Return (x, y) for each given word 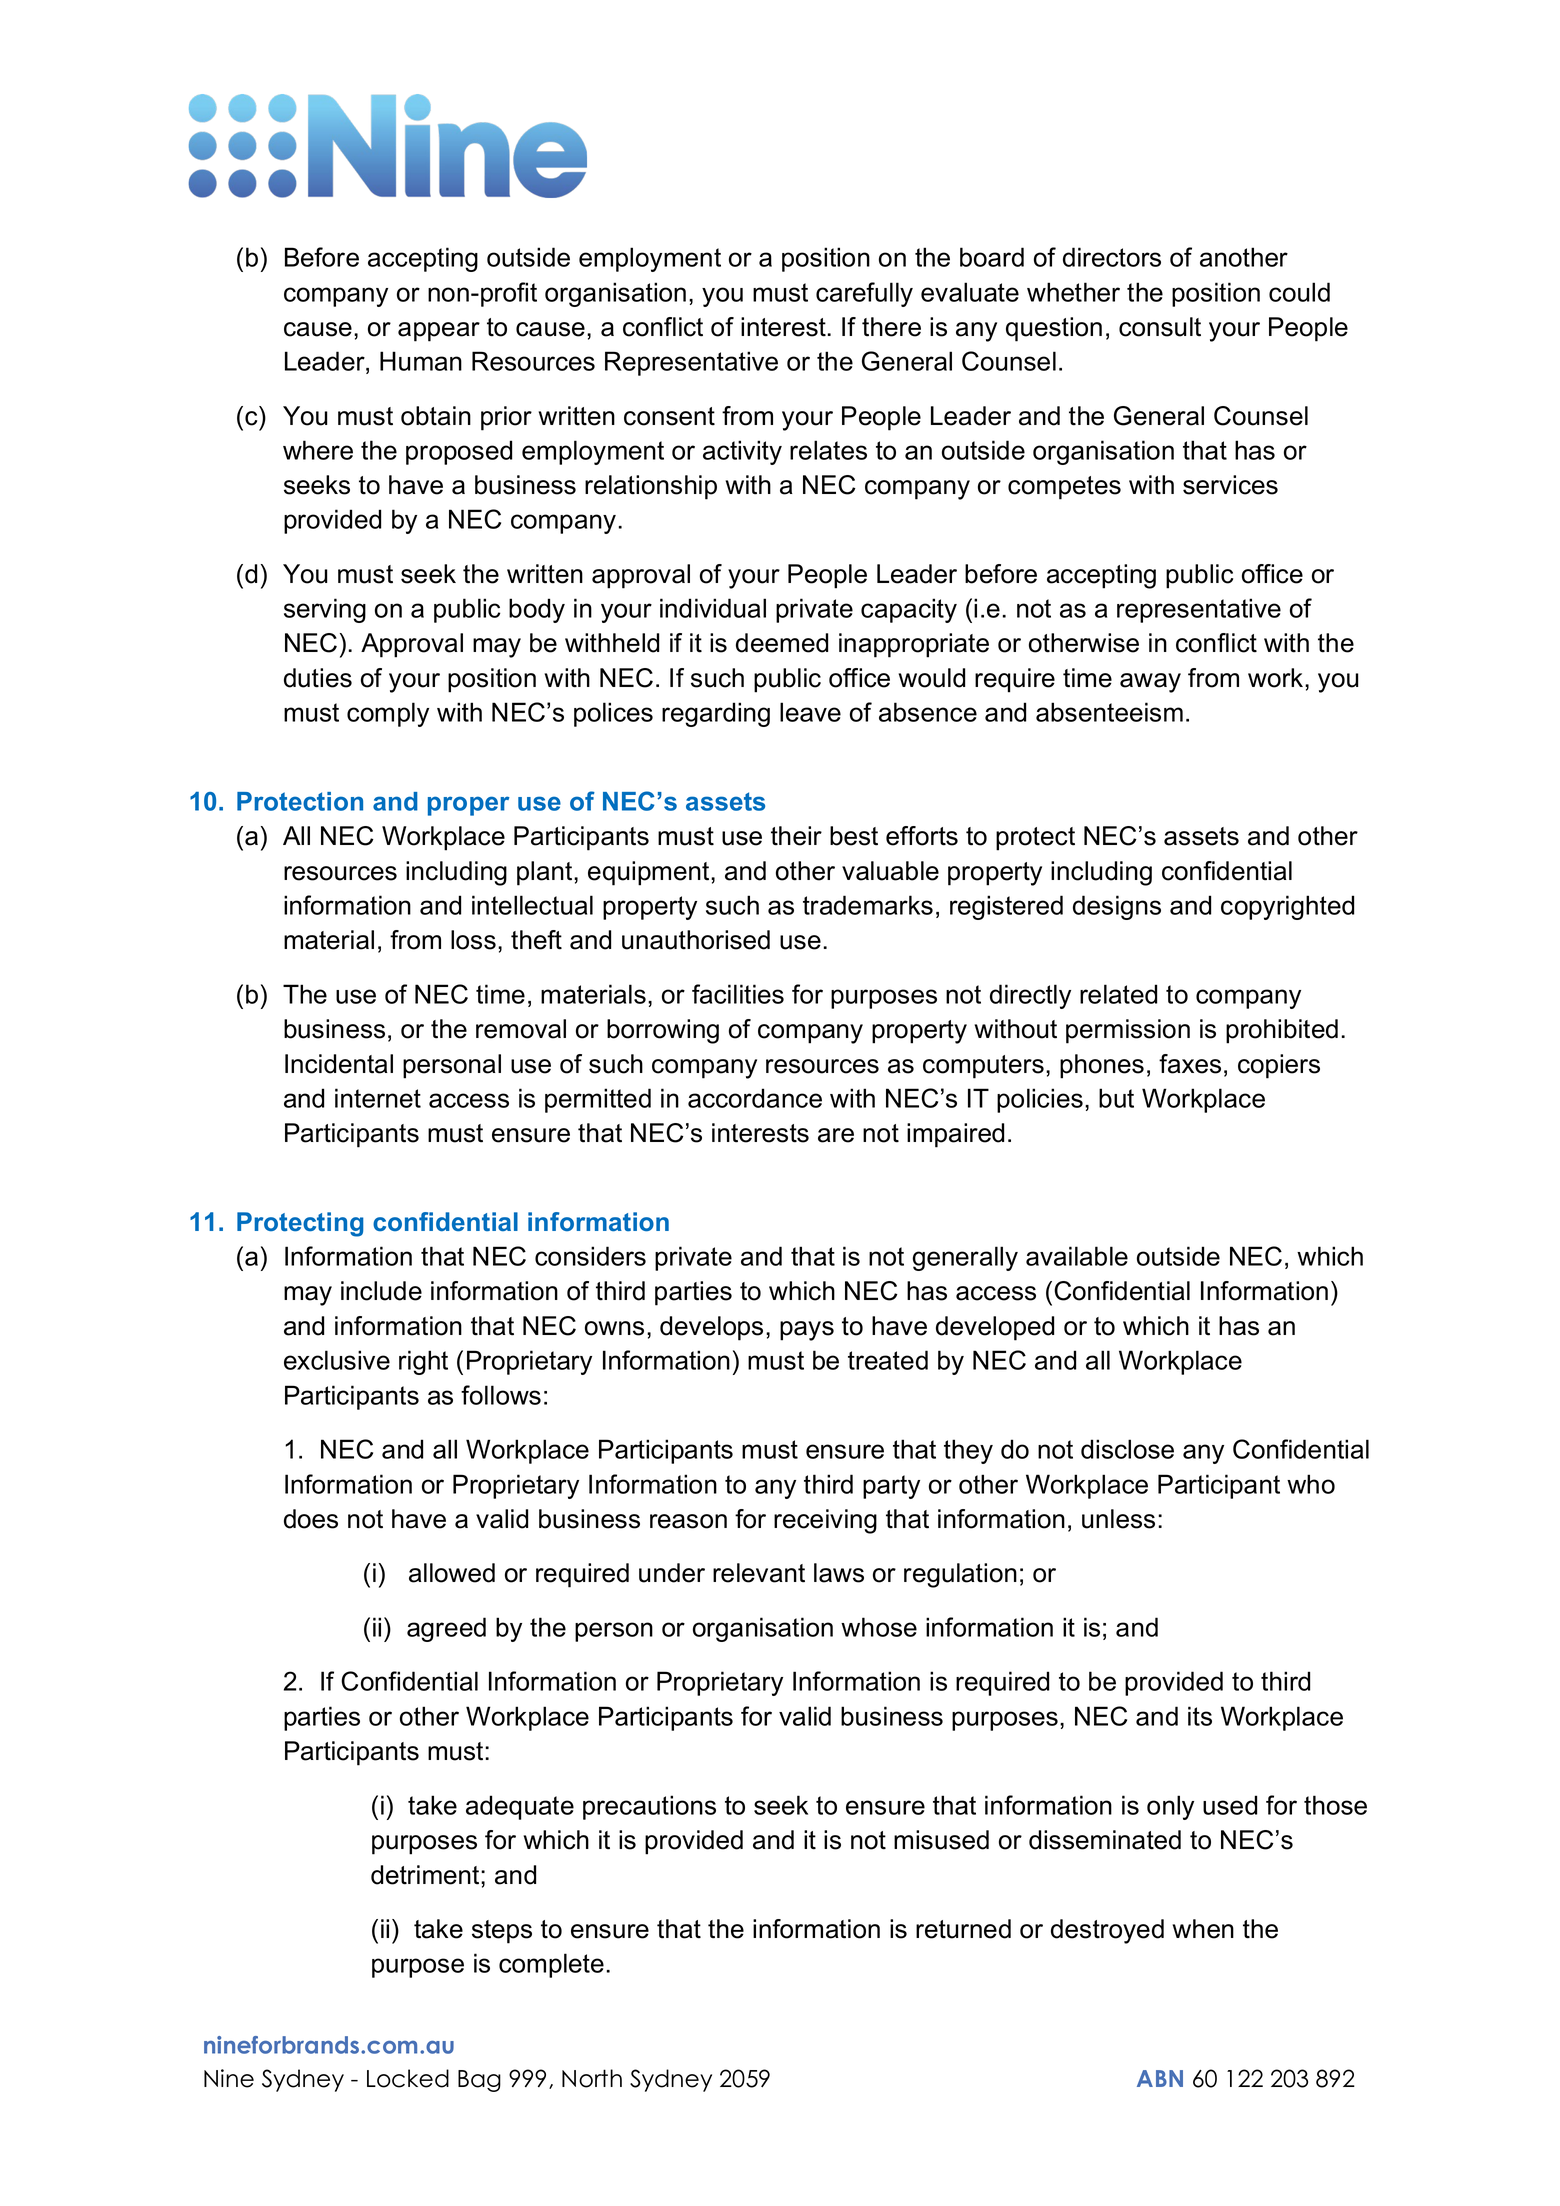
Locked (408, 2078)
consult (1160, 327)
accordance (755, 1098)
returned (963, 1929)
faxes (1190, 1064)
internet (378, 1098)
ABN (1160, 2078)
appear (439, 332)
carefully (864, 294)
